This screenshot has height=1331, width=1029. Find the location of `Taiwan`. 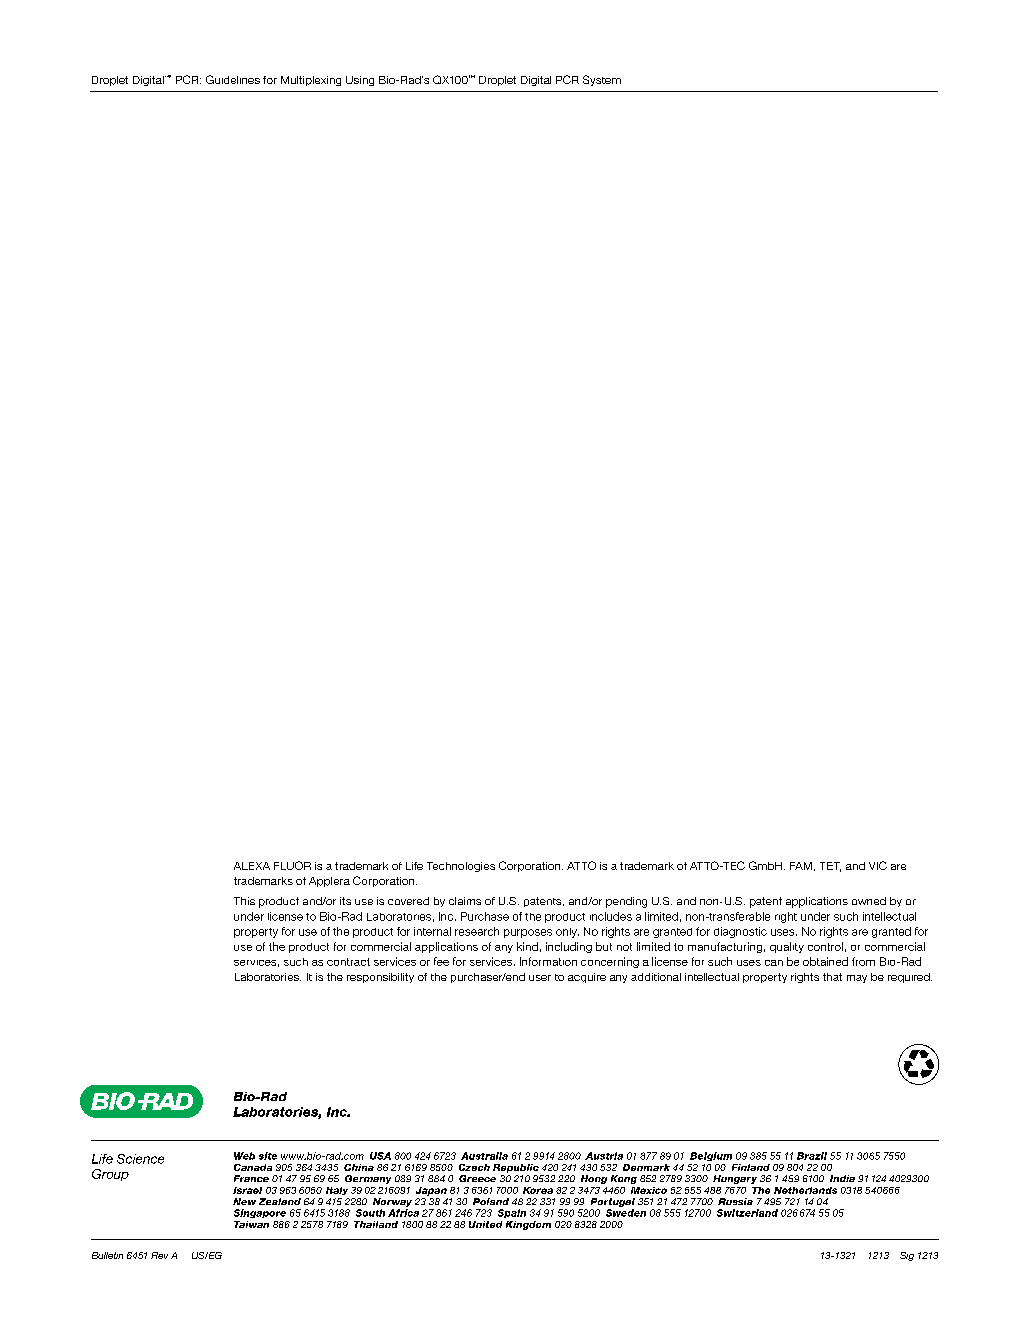

Taiwan is located at coordinates (251, 1224).
